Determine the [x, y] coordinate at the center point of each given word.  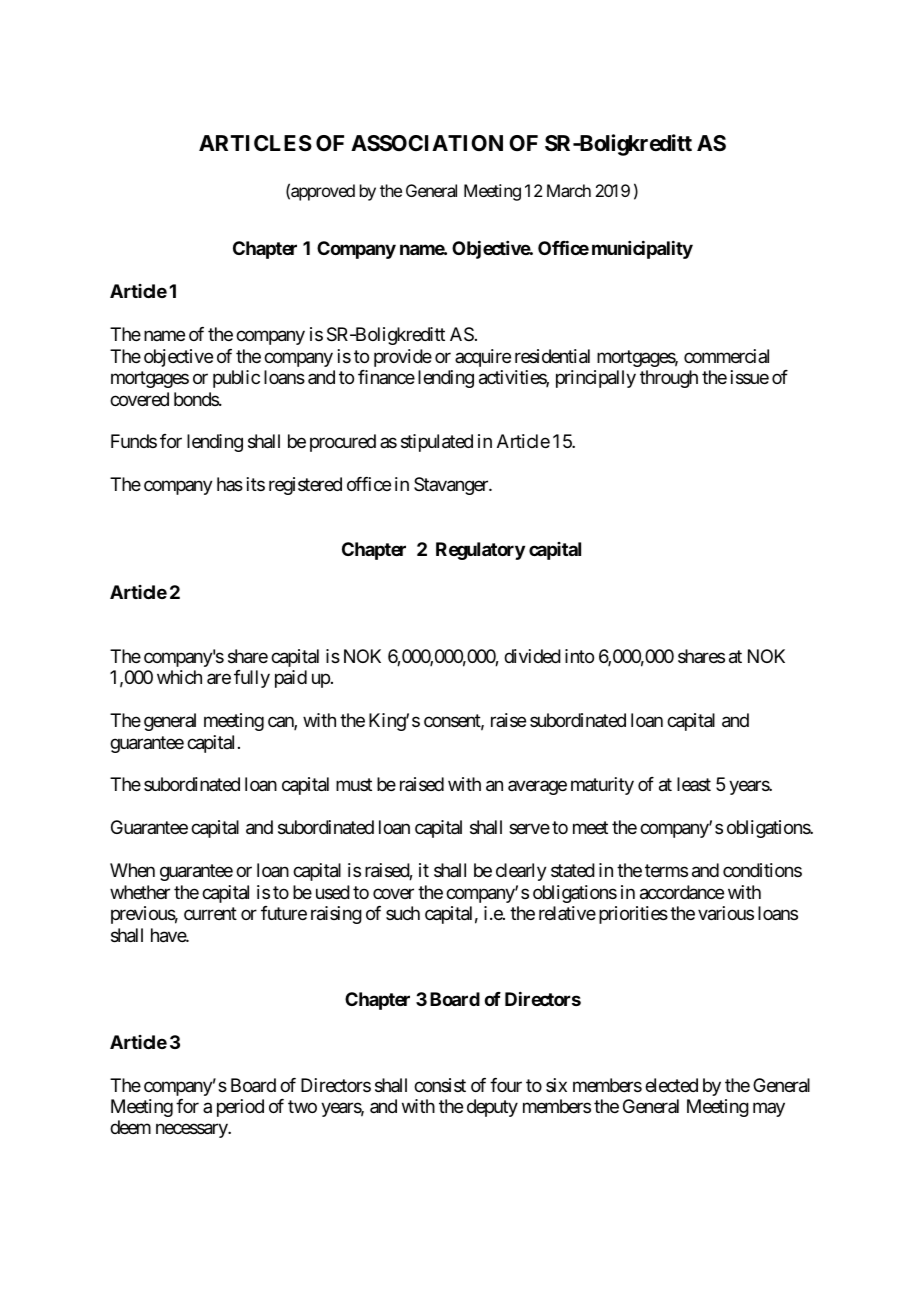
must [354, 785]
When [132, 870]
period [240, 1108]
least [694, 784]
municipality [642, 250]
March [569, 190]
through [669, 379]
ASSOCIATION [427, 143]
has [230, 484]
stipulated [437, 443]
